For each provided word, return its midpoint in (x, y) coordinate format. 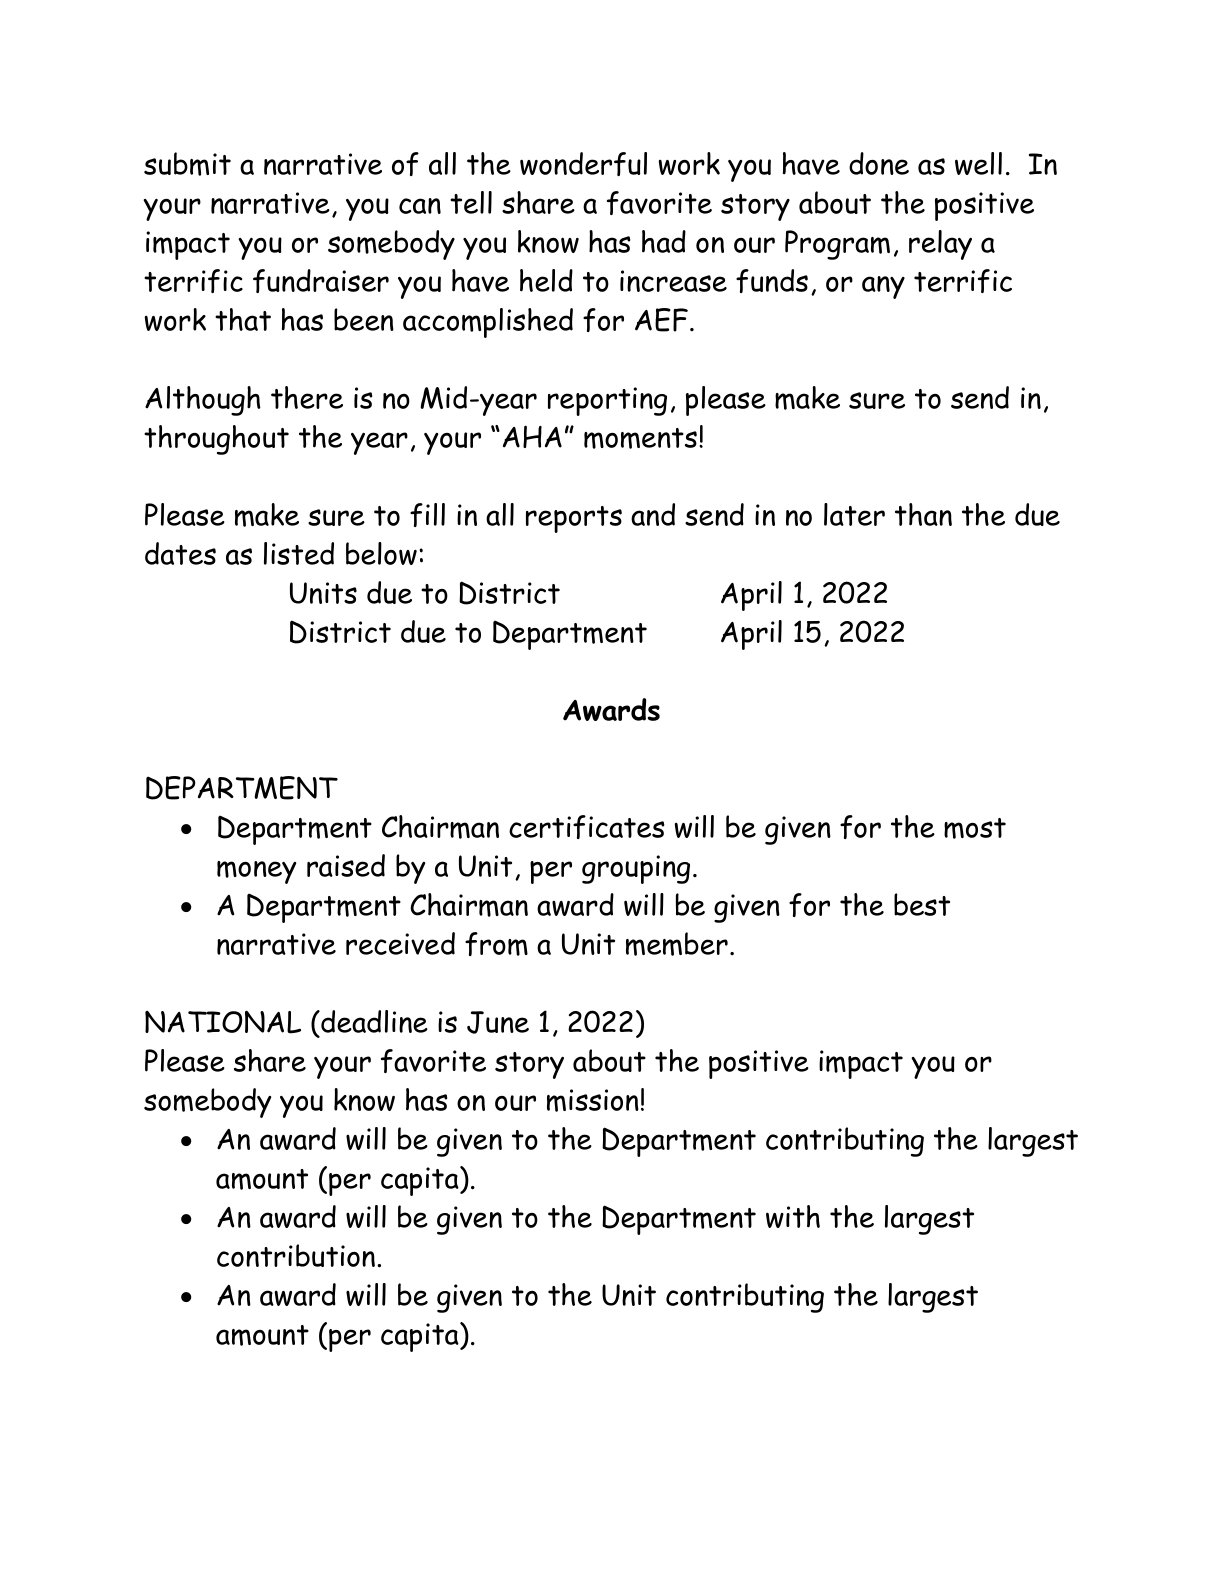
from (496, 944)
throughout (216, 440)
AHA (532, 436)
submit (187, 164)
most (975, 828)
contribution (296, 1255)
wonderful (583, 164)
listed (299, 553)
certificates (586, 827)
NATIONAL (223, 1022)
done (879, 163)
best (922, 904)
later (854, 514)
